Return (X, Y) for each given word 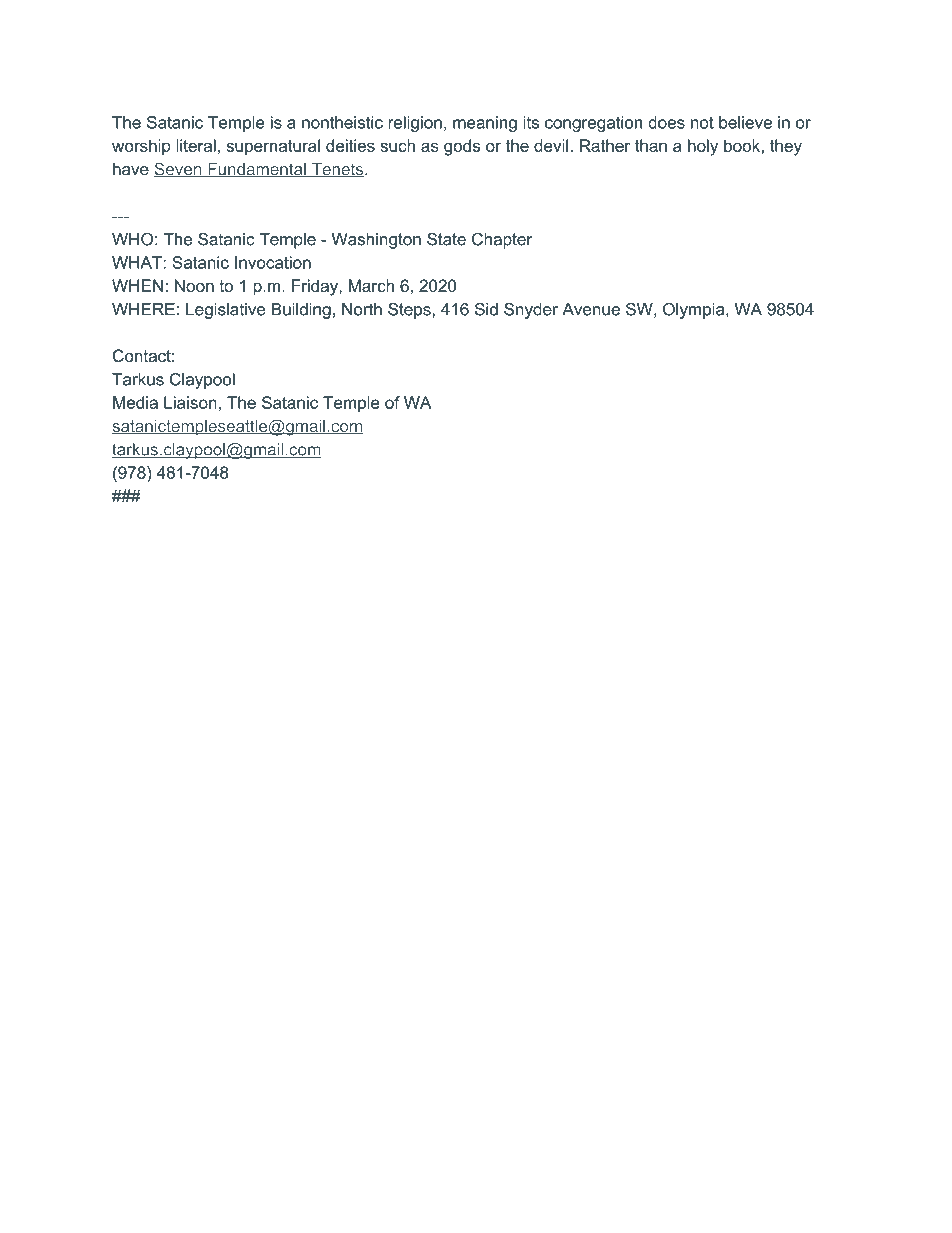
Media (135, 402)
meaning (485, 124)
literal (196, 145)
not (702, 122)
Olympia (695, 310)
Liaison (190, 402)
